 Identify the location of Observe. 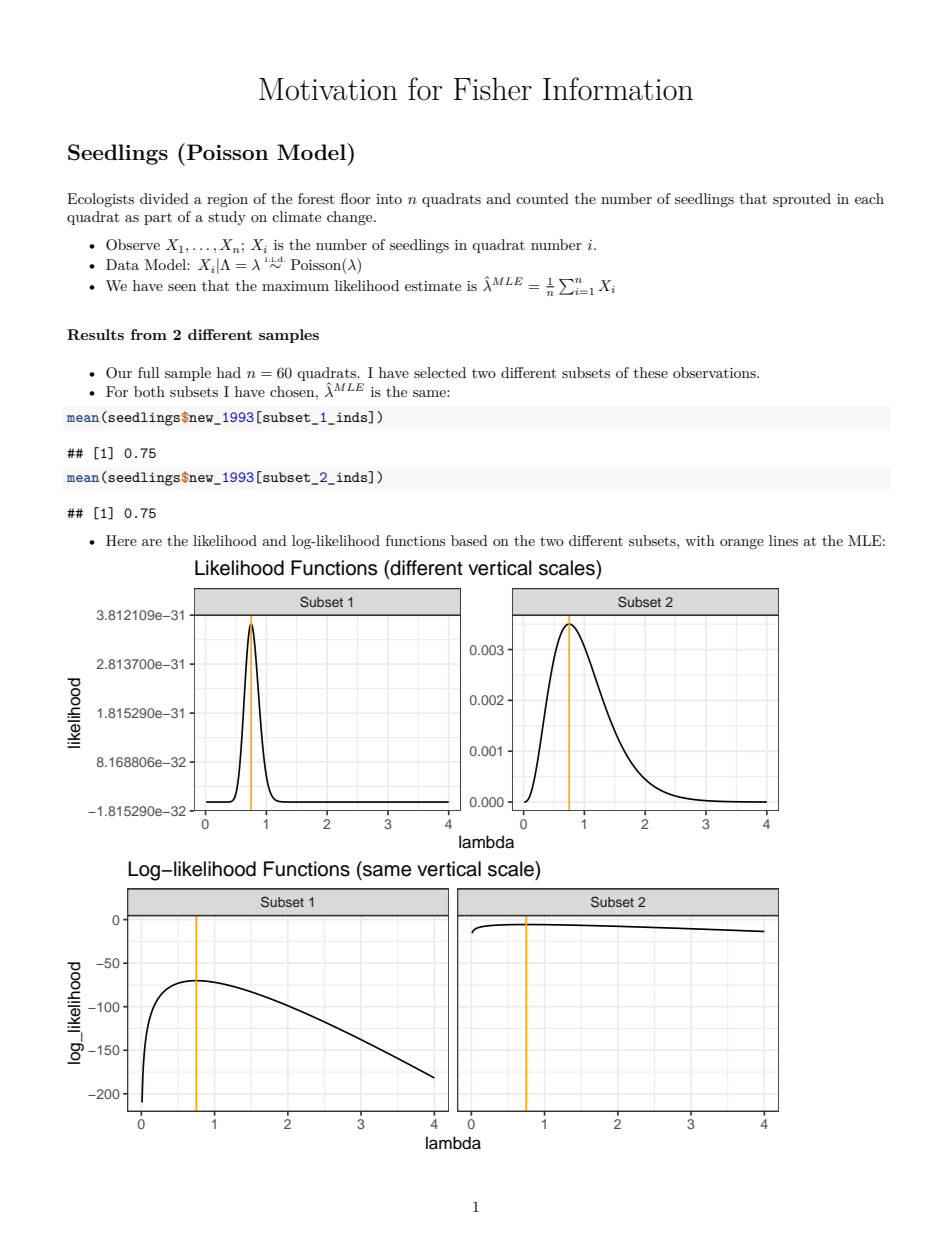
(133, 245).
